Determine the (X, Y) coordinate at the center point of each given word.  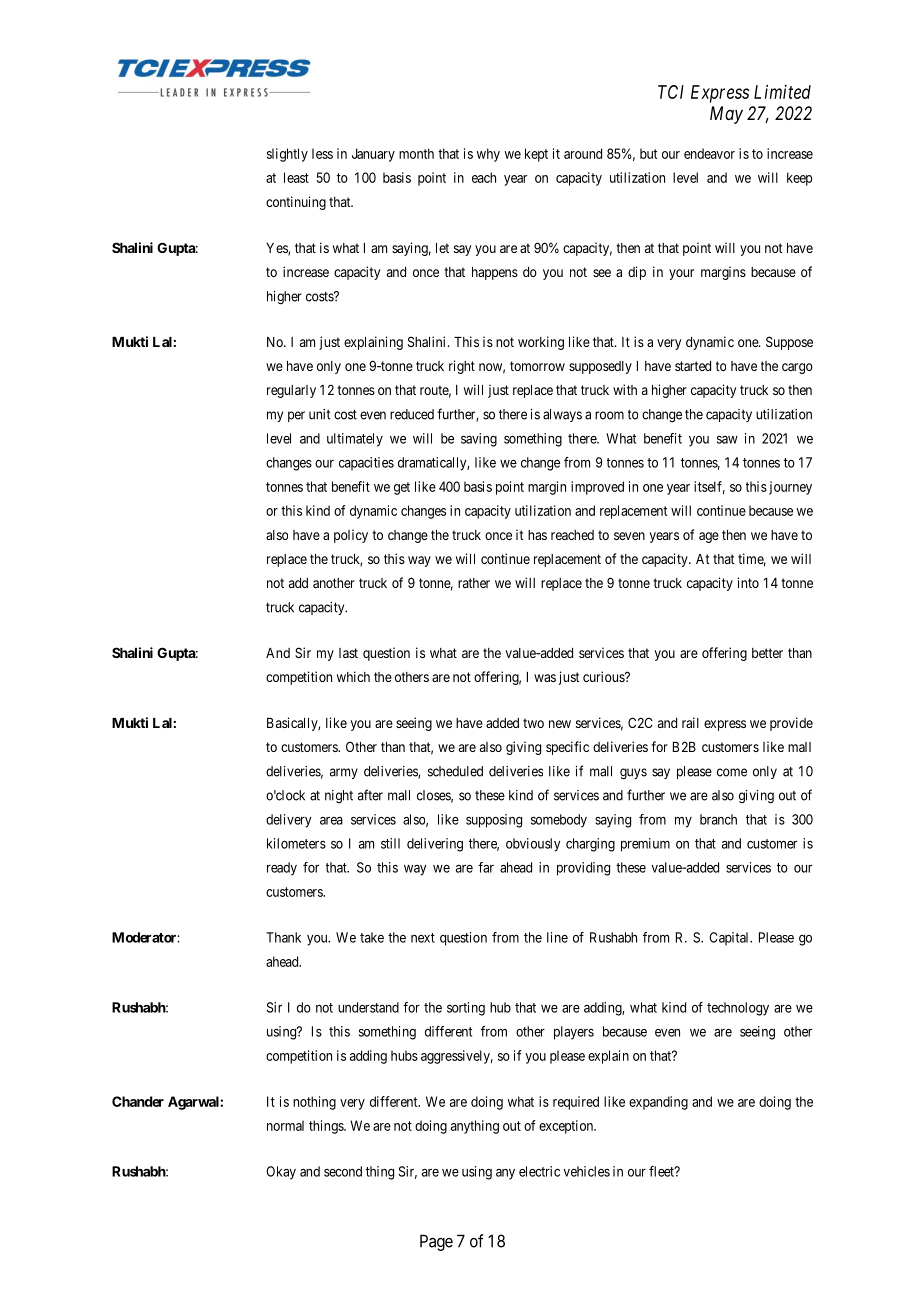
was (545, 678)
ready (282, 869)
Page (436, 1242)
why (488, 155)
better (767, 653)
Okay (281, 1173)
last (348, 653)
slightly (287, 155)
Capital (730, 938)
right (462, 367)
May (726, 115)
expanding (658, 1103)
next (423, 938)
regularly (291, 391)
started (693, 366)
